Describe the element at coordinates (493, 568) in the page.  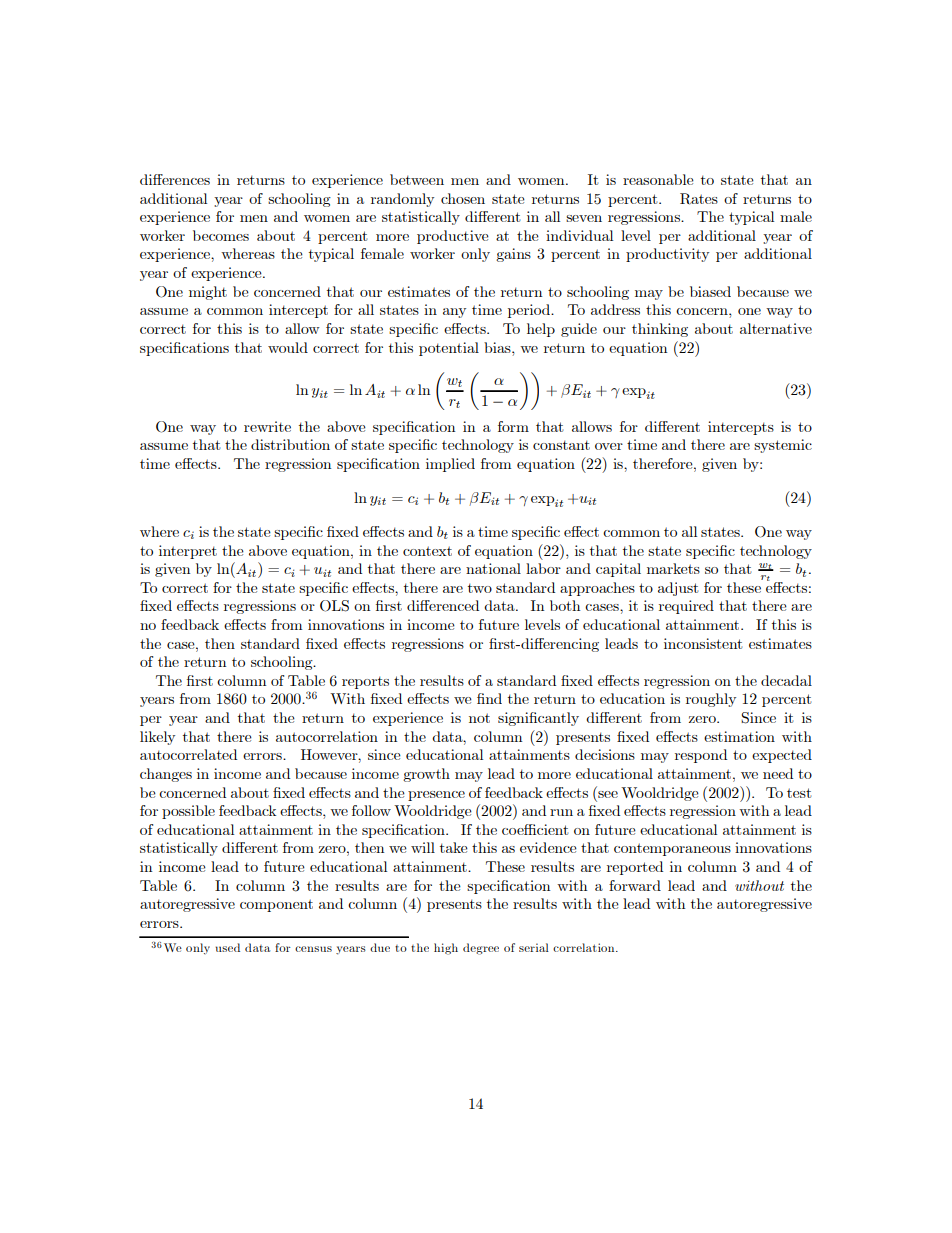
I see `national` at that location.
